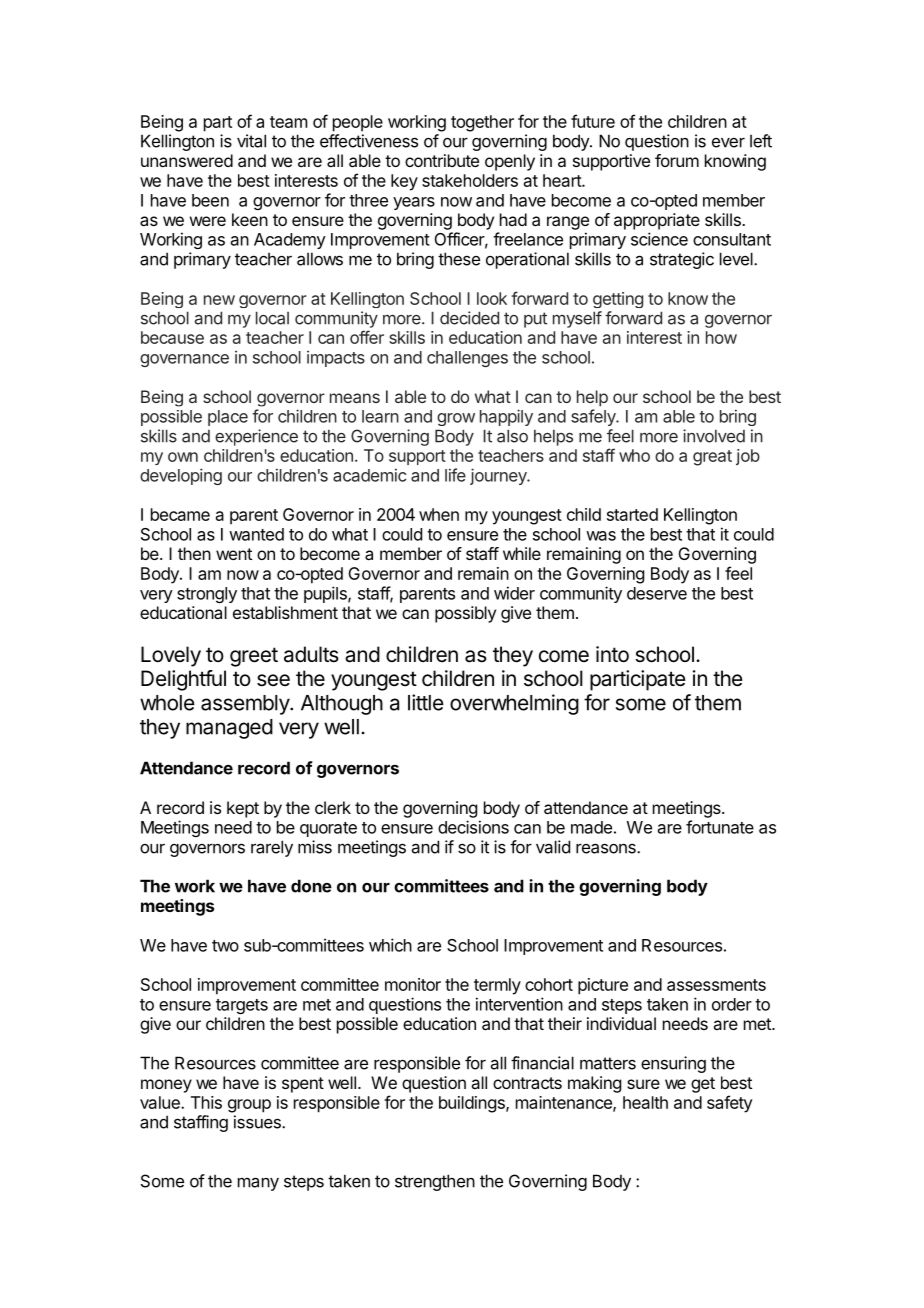  Describe the element at coordinates (465, 614) in the screenshot. I see `possibly` at that location.
